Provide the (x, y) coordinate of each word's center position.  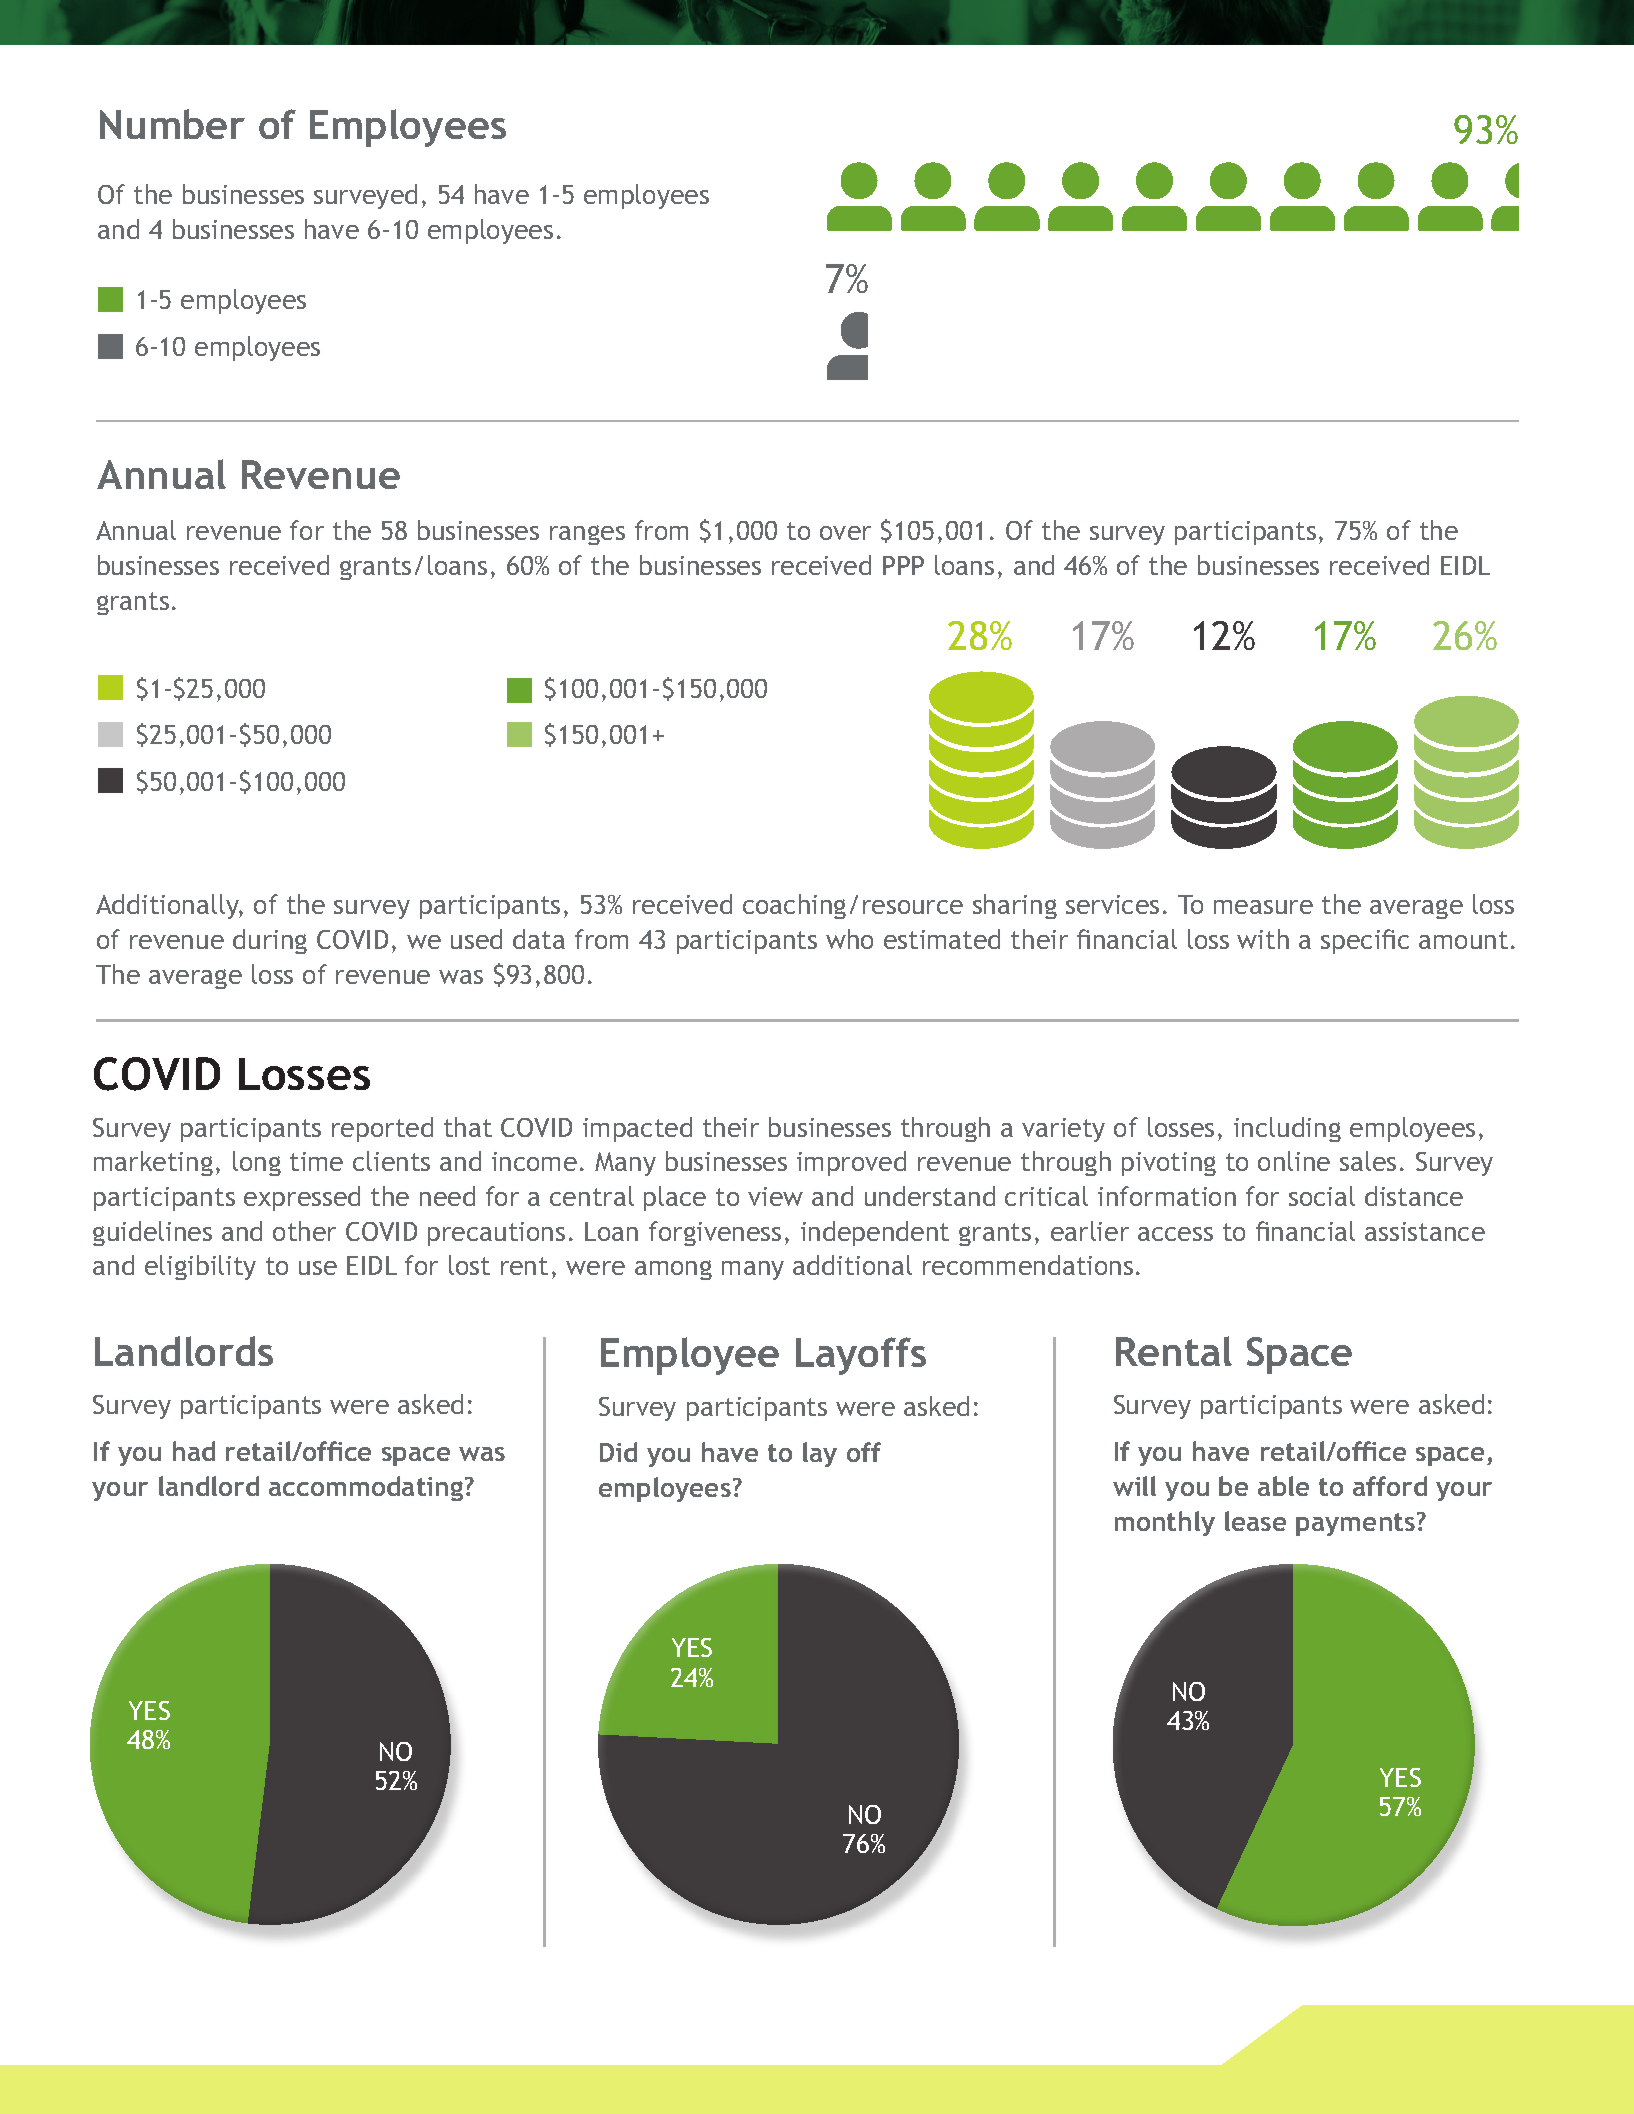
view (775, 1196)
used (476, 939)
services (1112, 904)
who (849, 939)
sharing (1015, 906)
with (1263, 939)
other (304, 1231)
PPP (903, 565)
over (845, 533)
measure (1263, 907)
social (1322, 1196)
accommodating (367, 1488)
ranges (587, 535)
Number (172, 124)
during (270, 941)
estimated (942, 939)
